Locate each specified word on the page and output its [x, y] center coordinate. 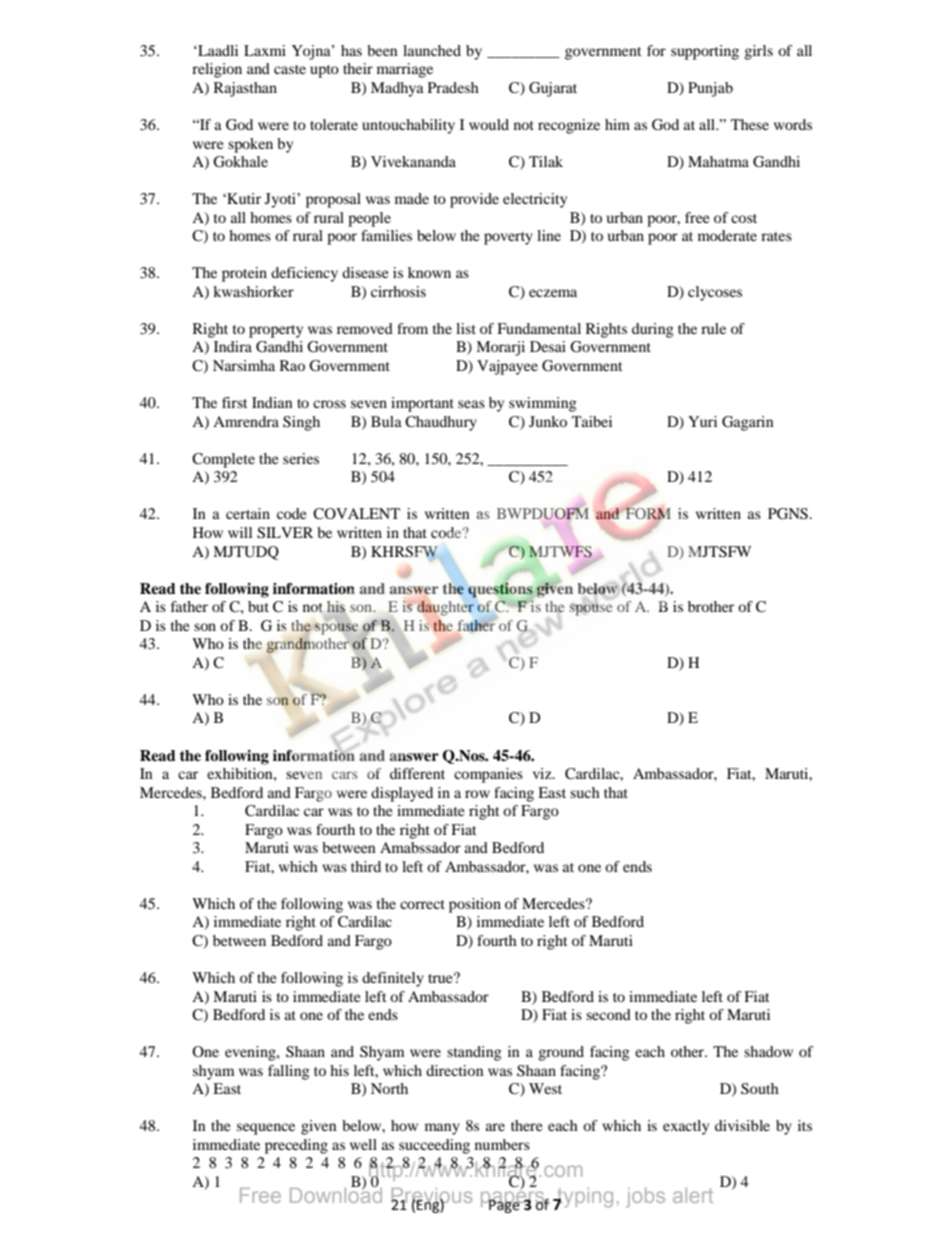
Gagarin [748, 423]
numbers [502, 1144]
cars [345, 775]
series [301, 458]
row [477, 794]
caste [290, 69]
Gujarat [553, 89]
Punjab [710, 89]
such [585, 792]
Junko [548, 421]
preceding [296, 1146]
